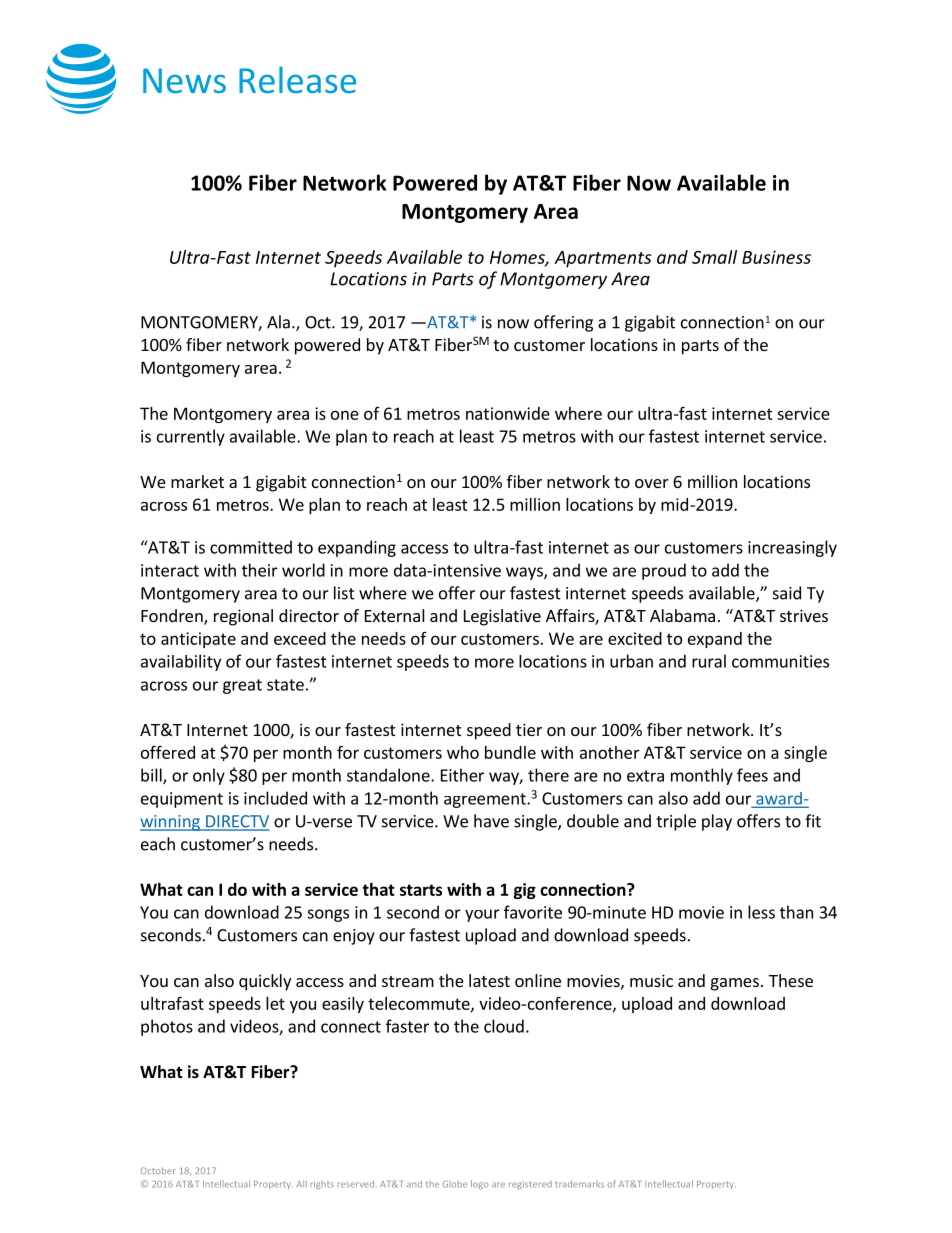 This screenshot has width=952, height=1233. Describe the element at coordinates (579, 1184) in the screenshot. I see `trademarks` at that location.
